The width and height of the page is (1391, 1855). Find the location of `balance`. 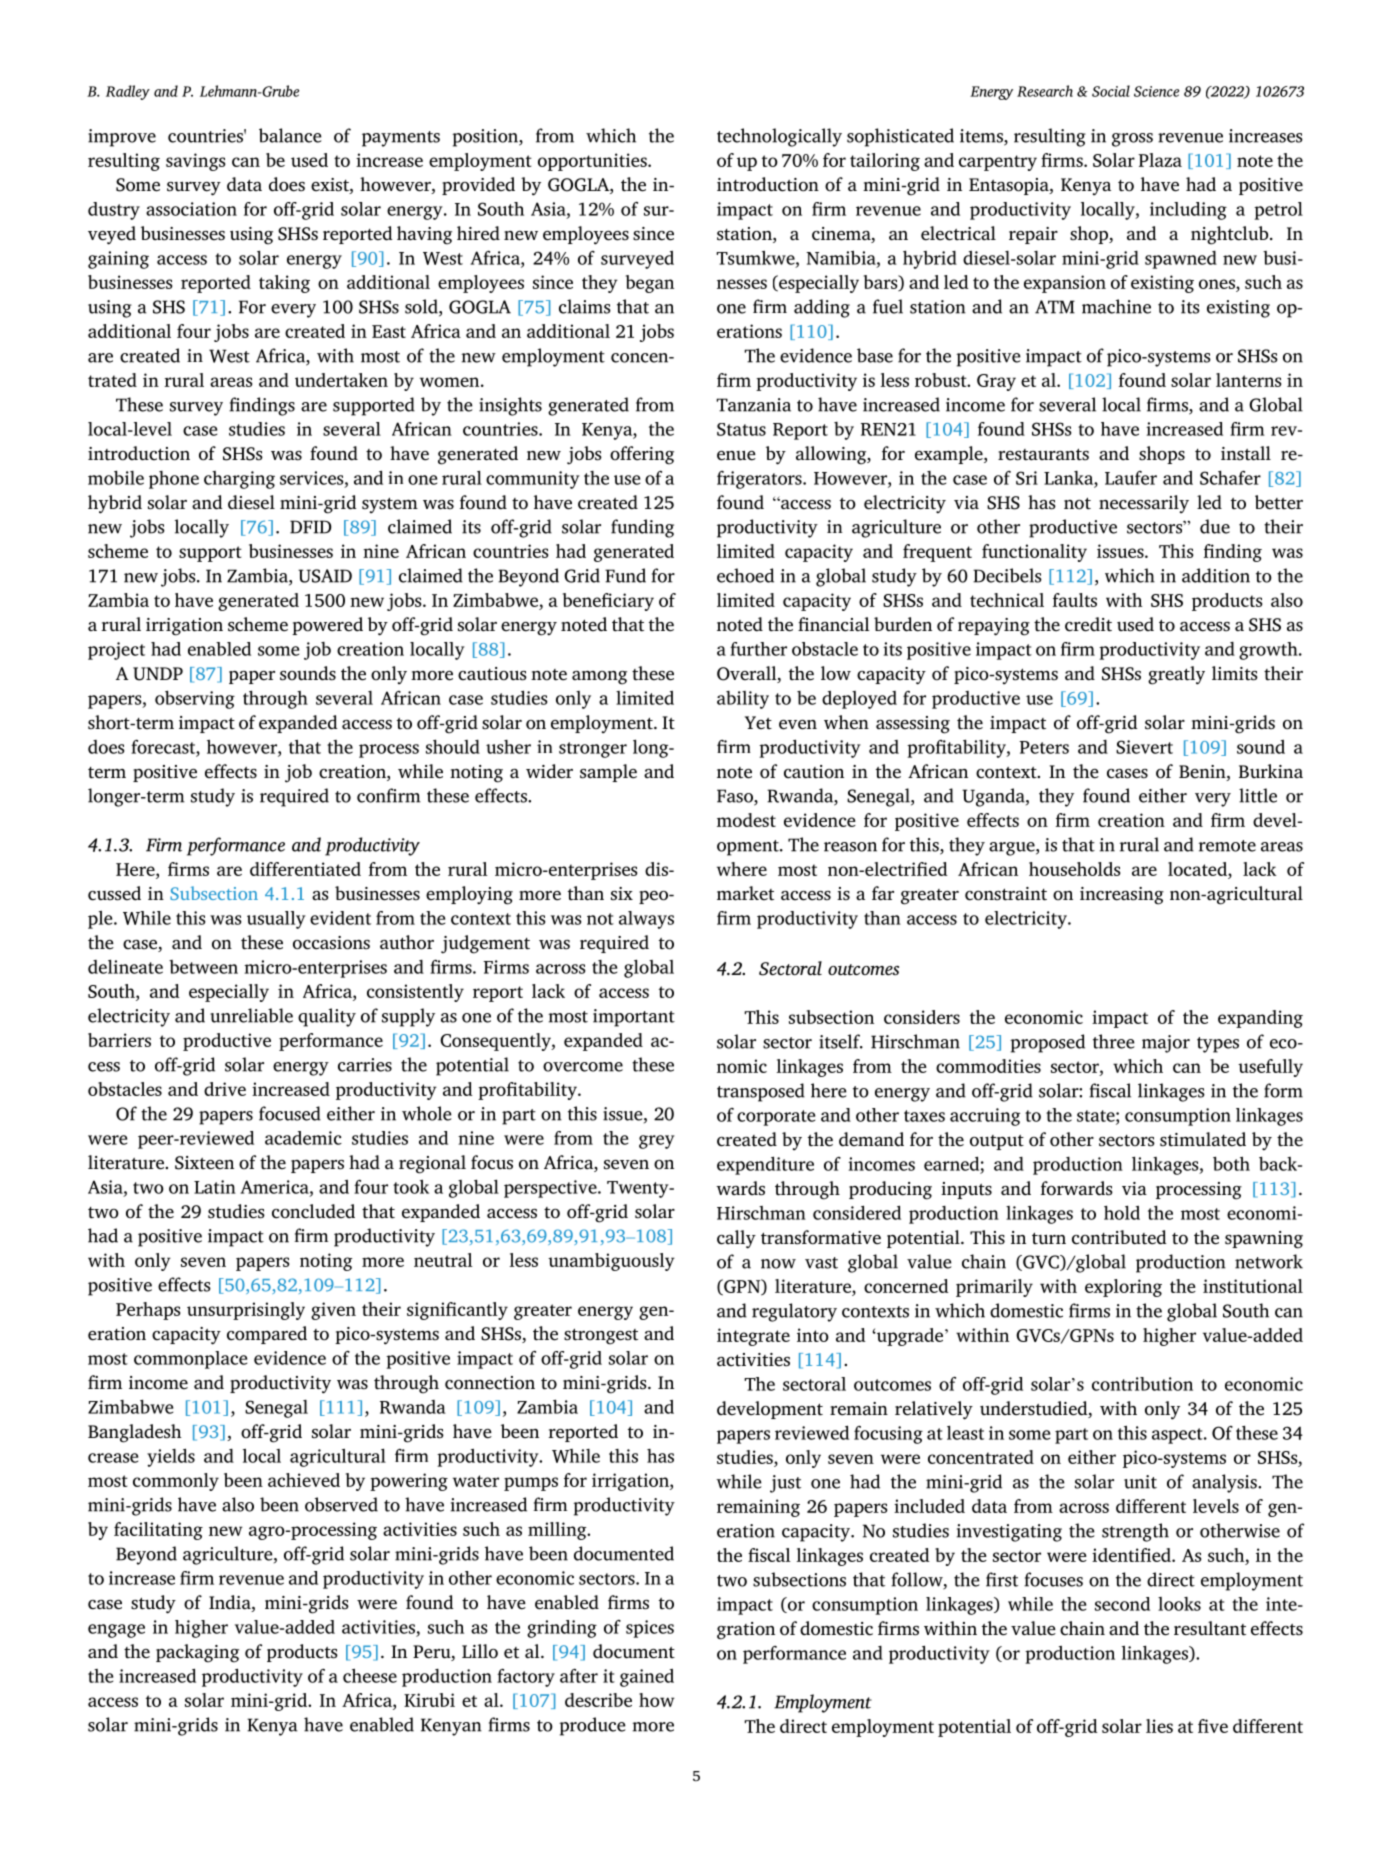

balance is located at coordinates (290, 135).
